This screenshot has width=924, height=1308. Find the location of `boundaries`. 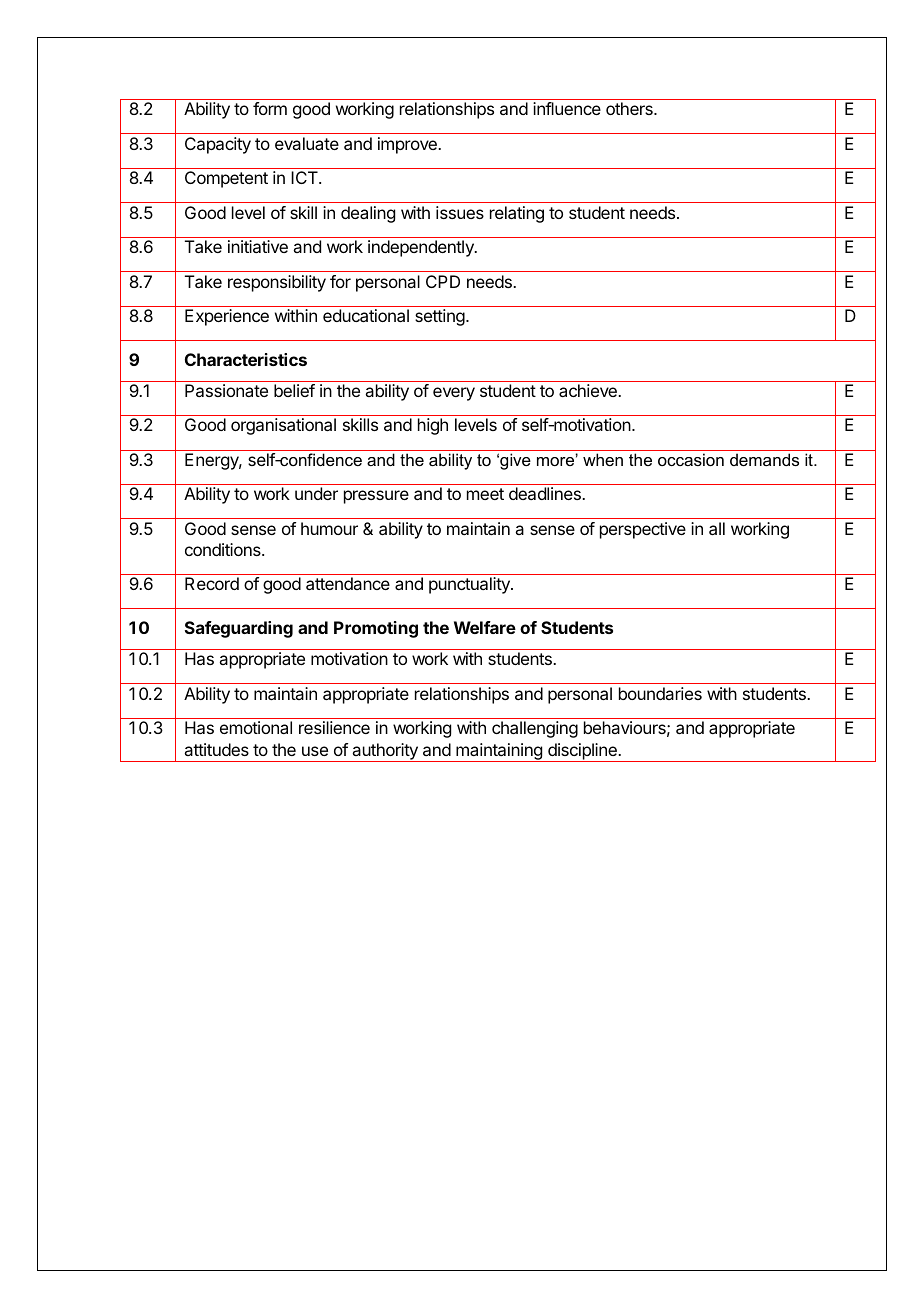

boundaries is located at coordinates (660, 693).
